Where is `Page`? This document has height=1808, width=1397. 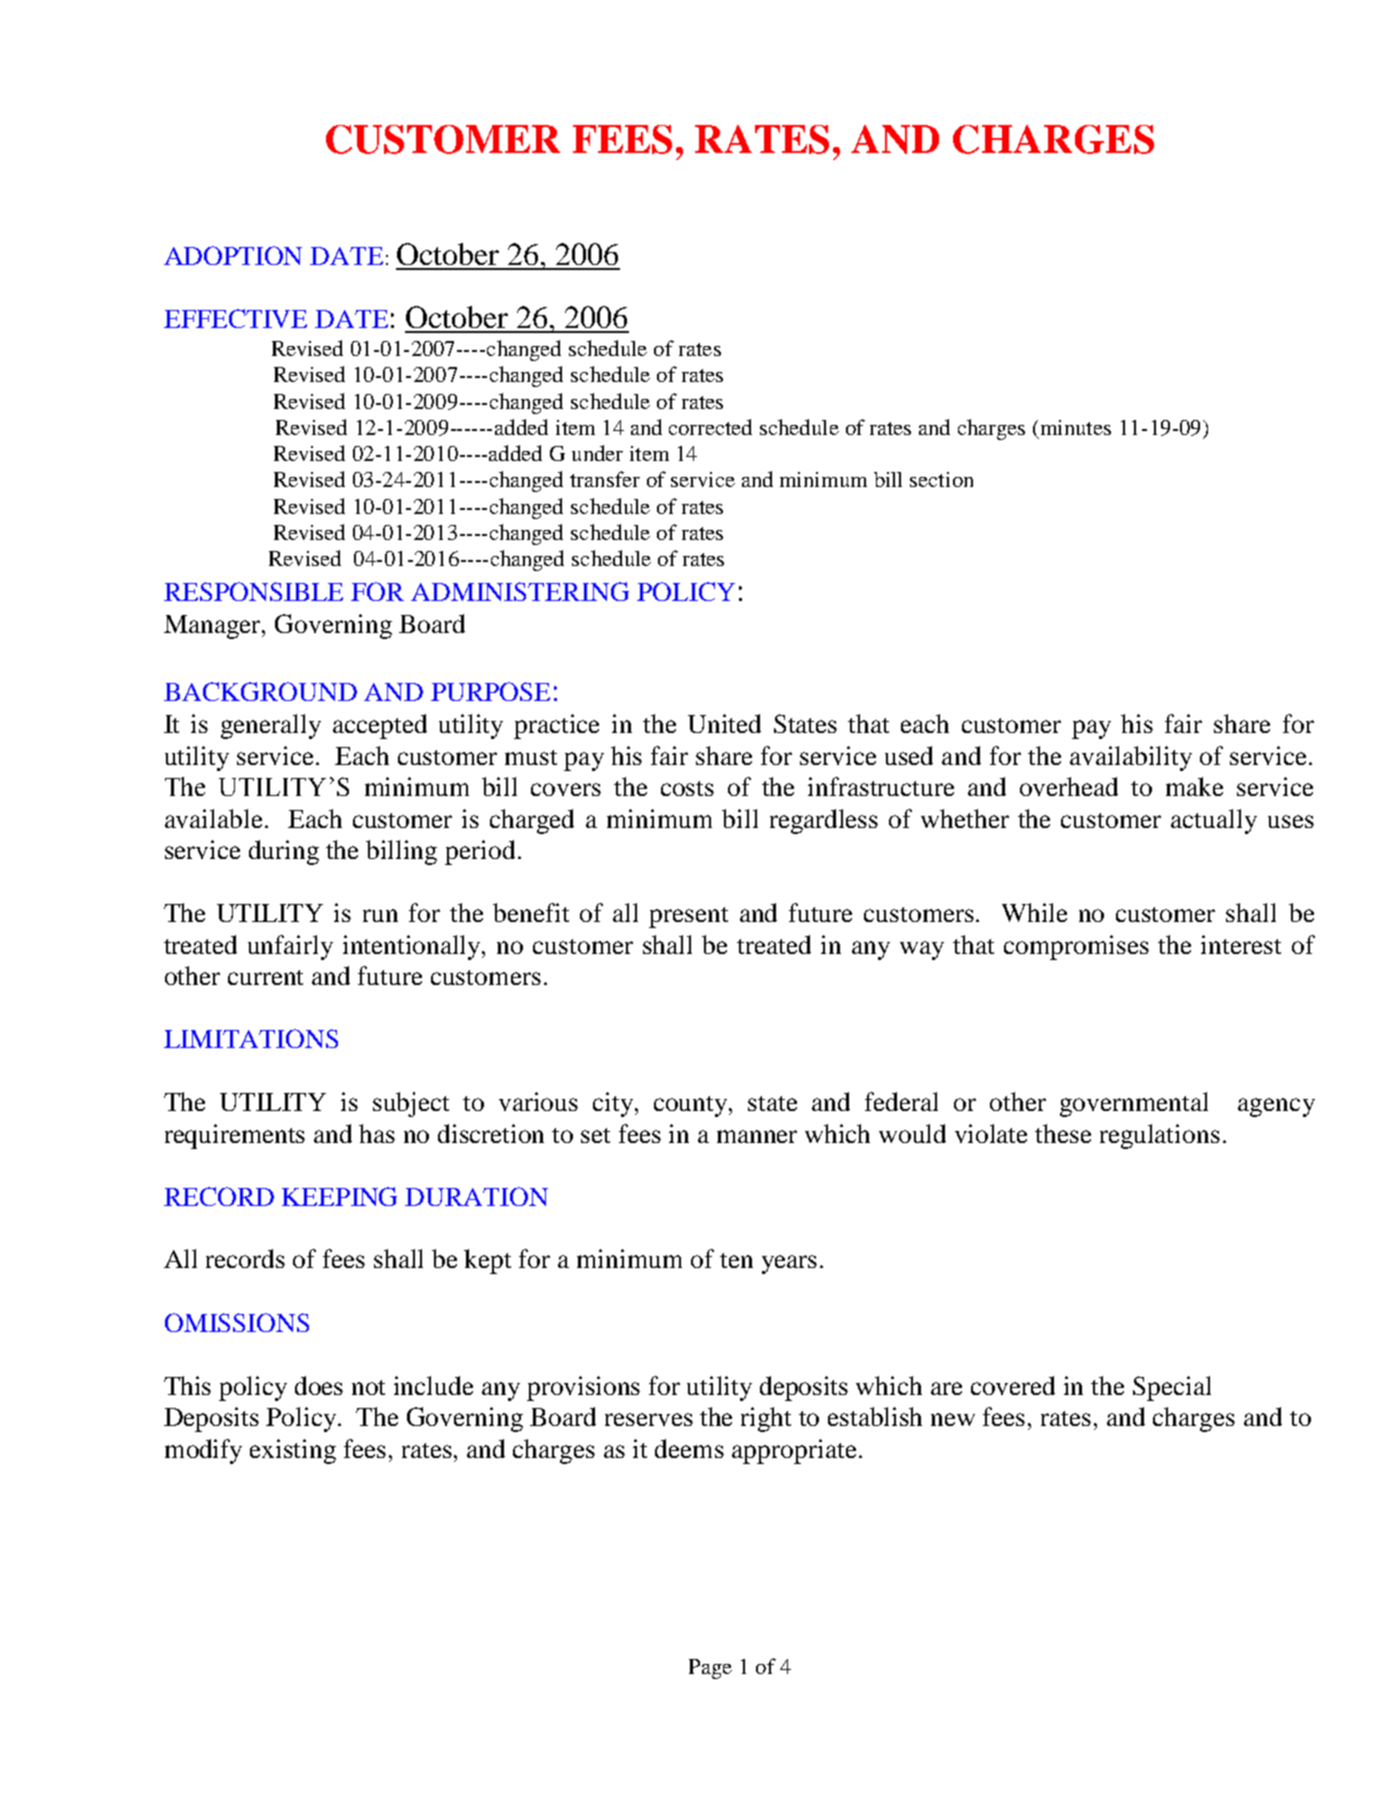
Page is located at coordinates (710, 1669).
